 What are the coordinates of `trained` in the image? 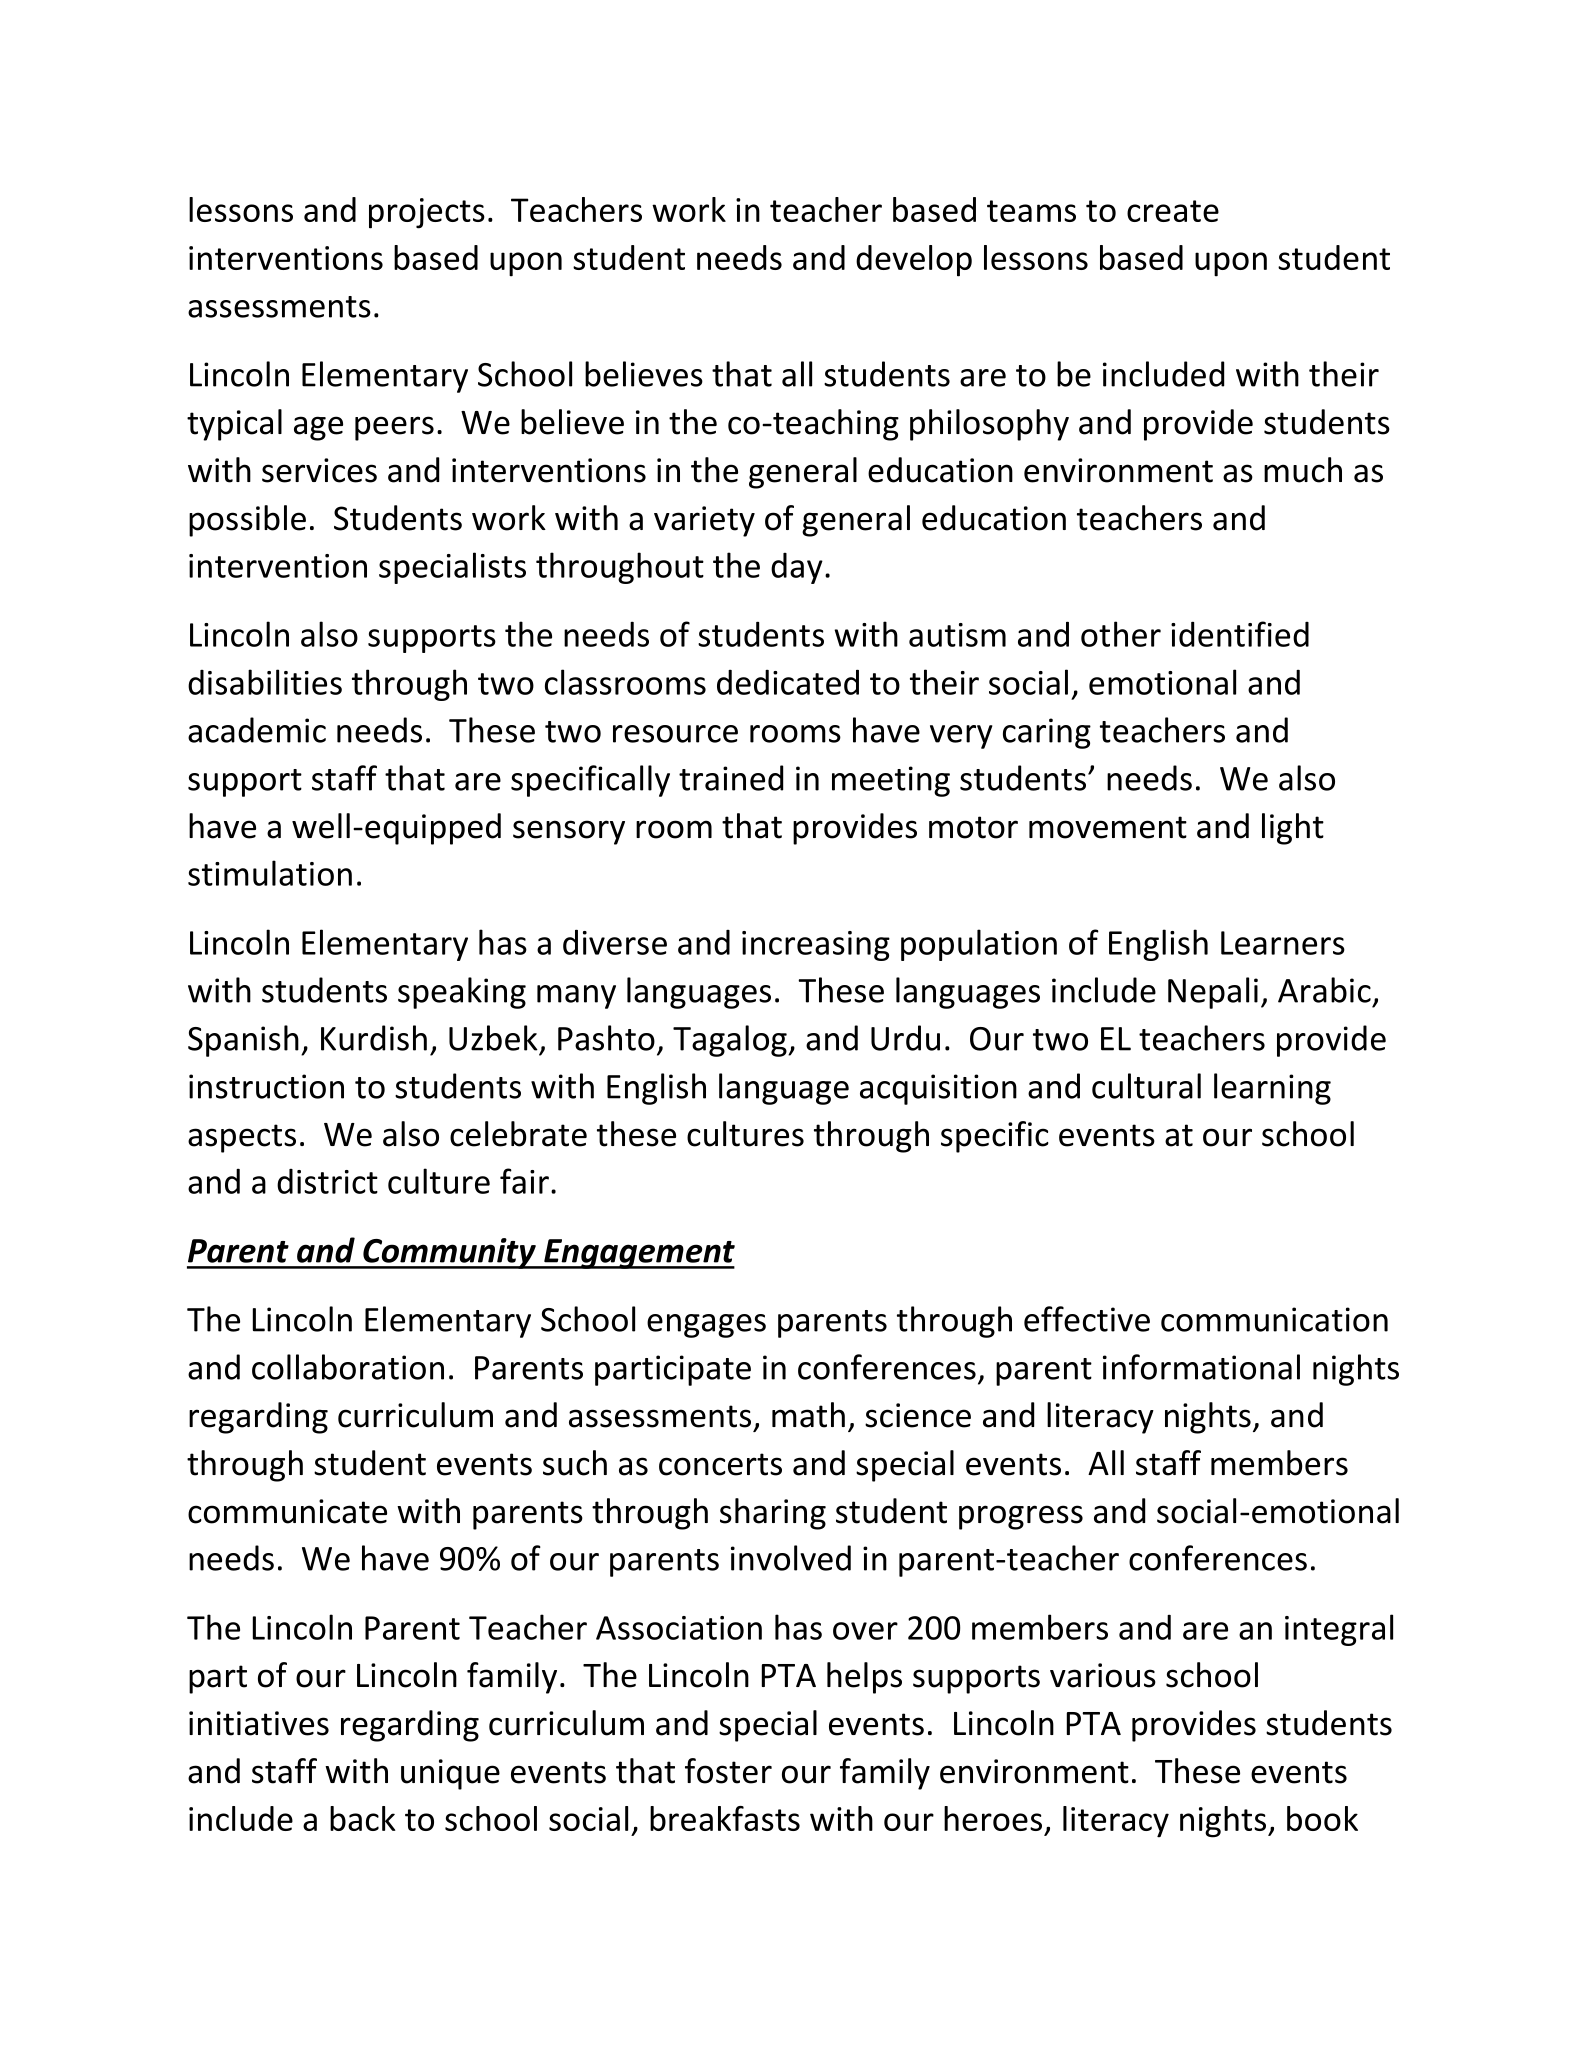 It's located at (731, 778).
